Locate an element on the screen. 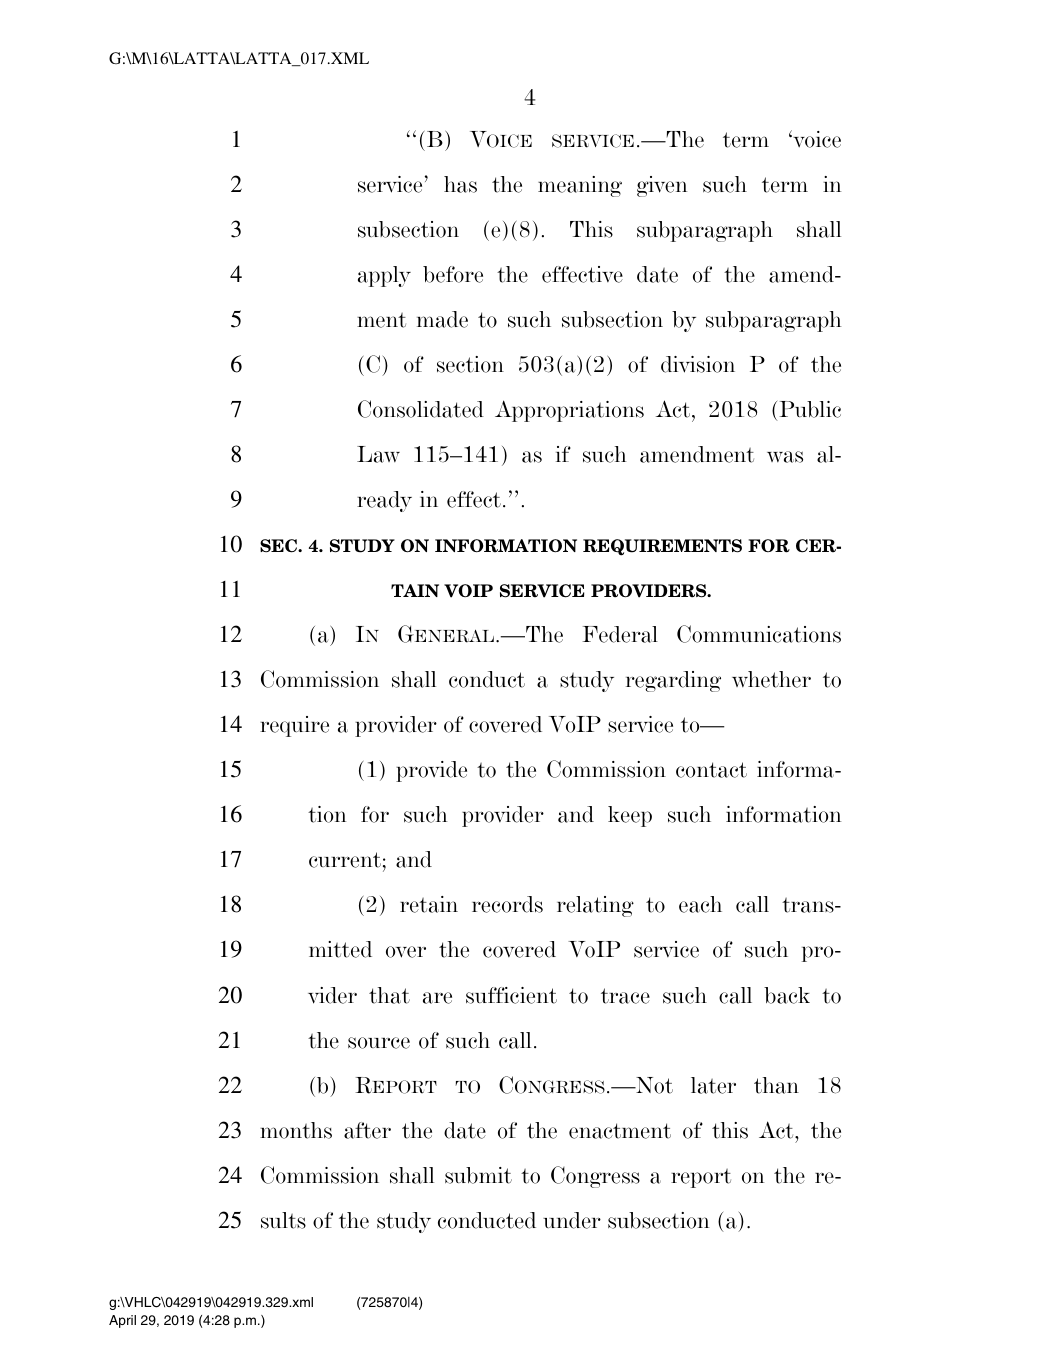 The height and width of the screenshot is (1372, 1060). apply is located at coordinates (384, 276).
